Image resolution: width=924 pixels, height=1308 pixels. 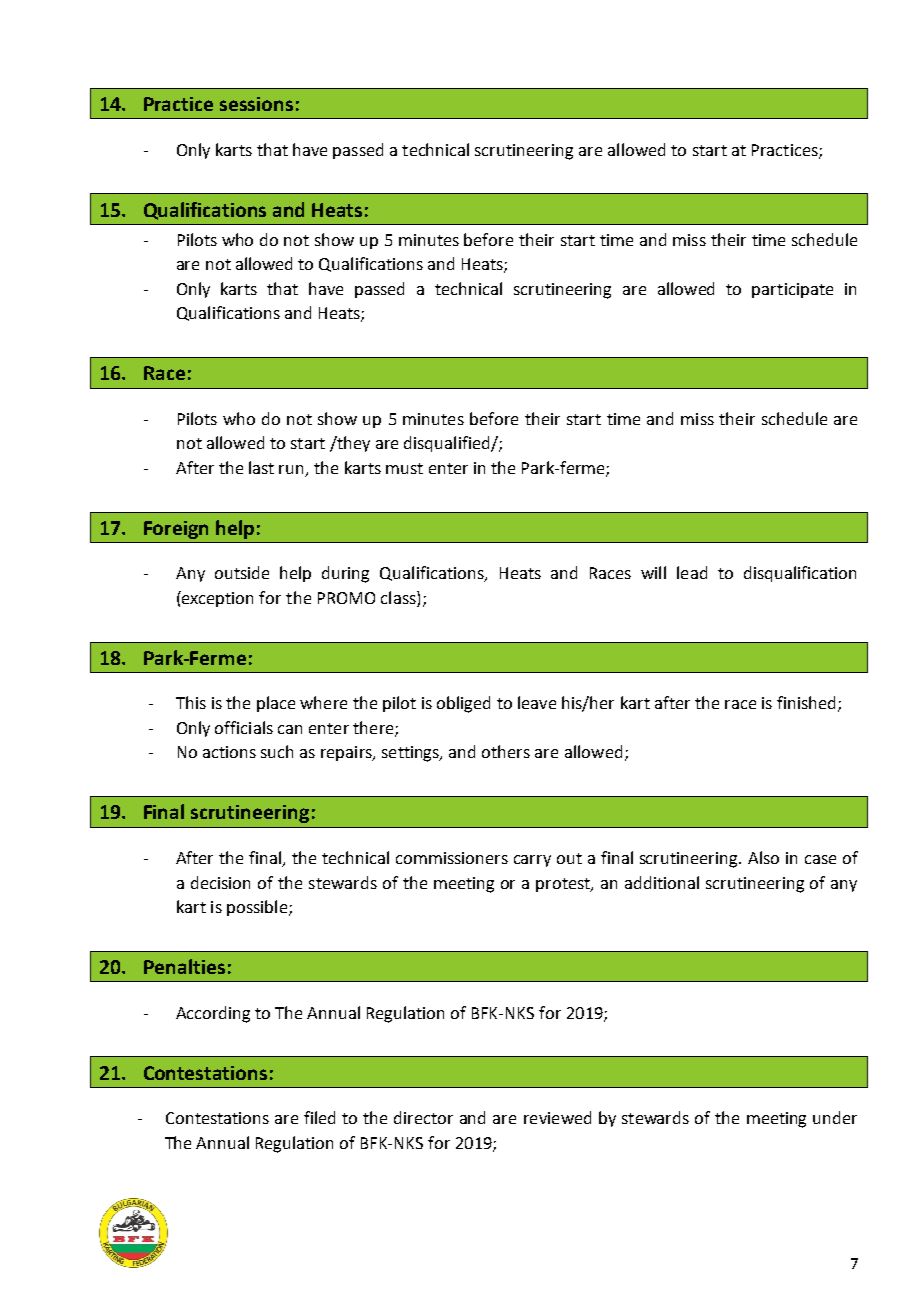 I want to click on carry, so click(x=532, y=861).
